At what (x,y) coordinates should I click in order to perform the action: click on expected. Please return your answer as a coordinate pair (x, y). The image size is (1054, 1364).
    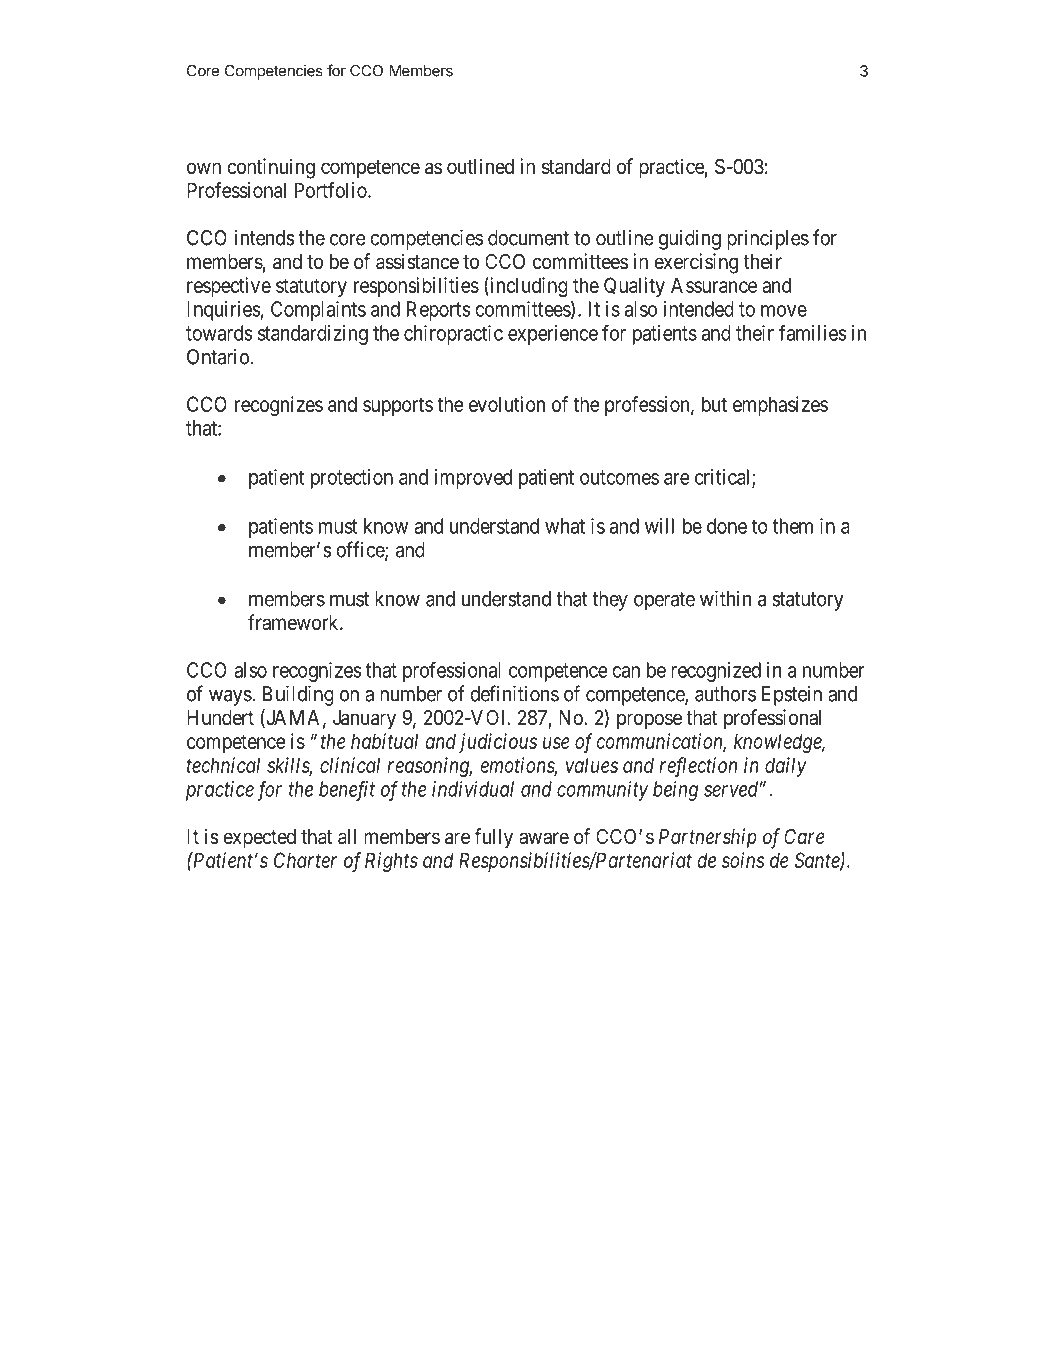
    Looking at the image, I should click on (259, 839).
